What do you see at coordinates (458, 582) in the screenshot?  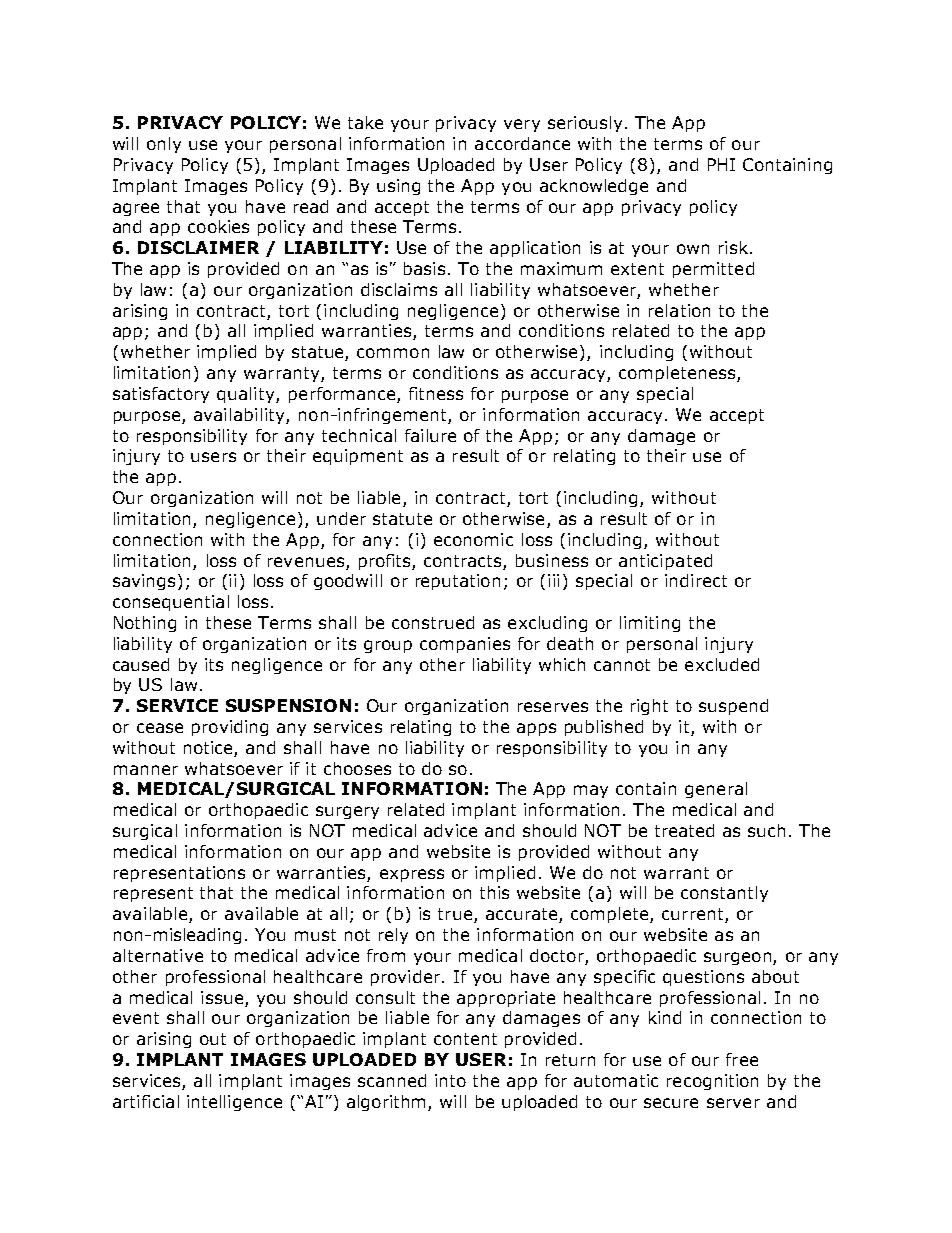 I see `reputation` at bounding box center [458, 582].
